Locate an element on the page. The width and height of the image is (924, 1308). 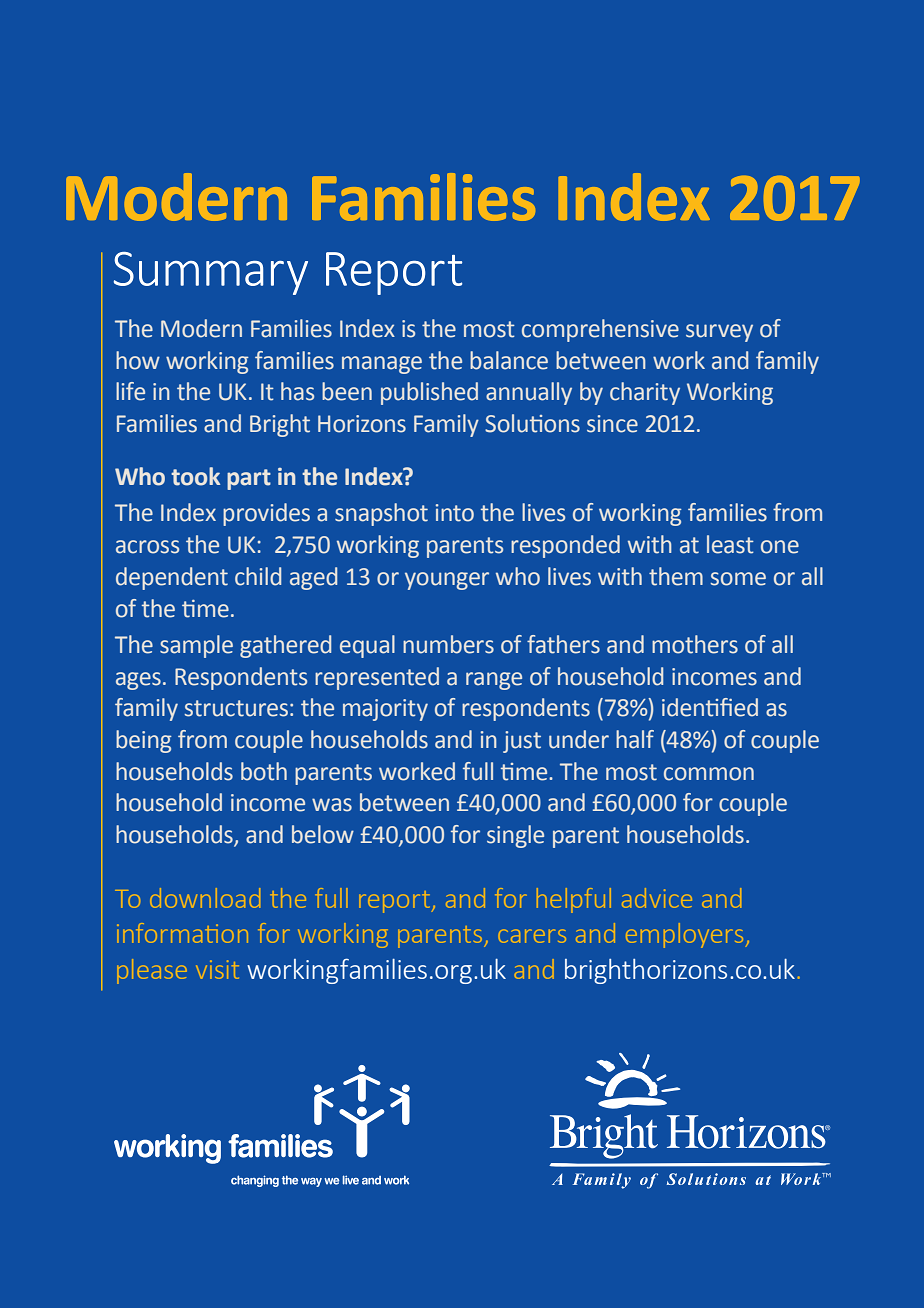
carers is located at coordinates (532, 936).
